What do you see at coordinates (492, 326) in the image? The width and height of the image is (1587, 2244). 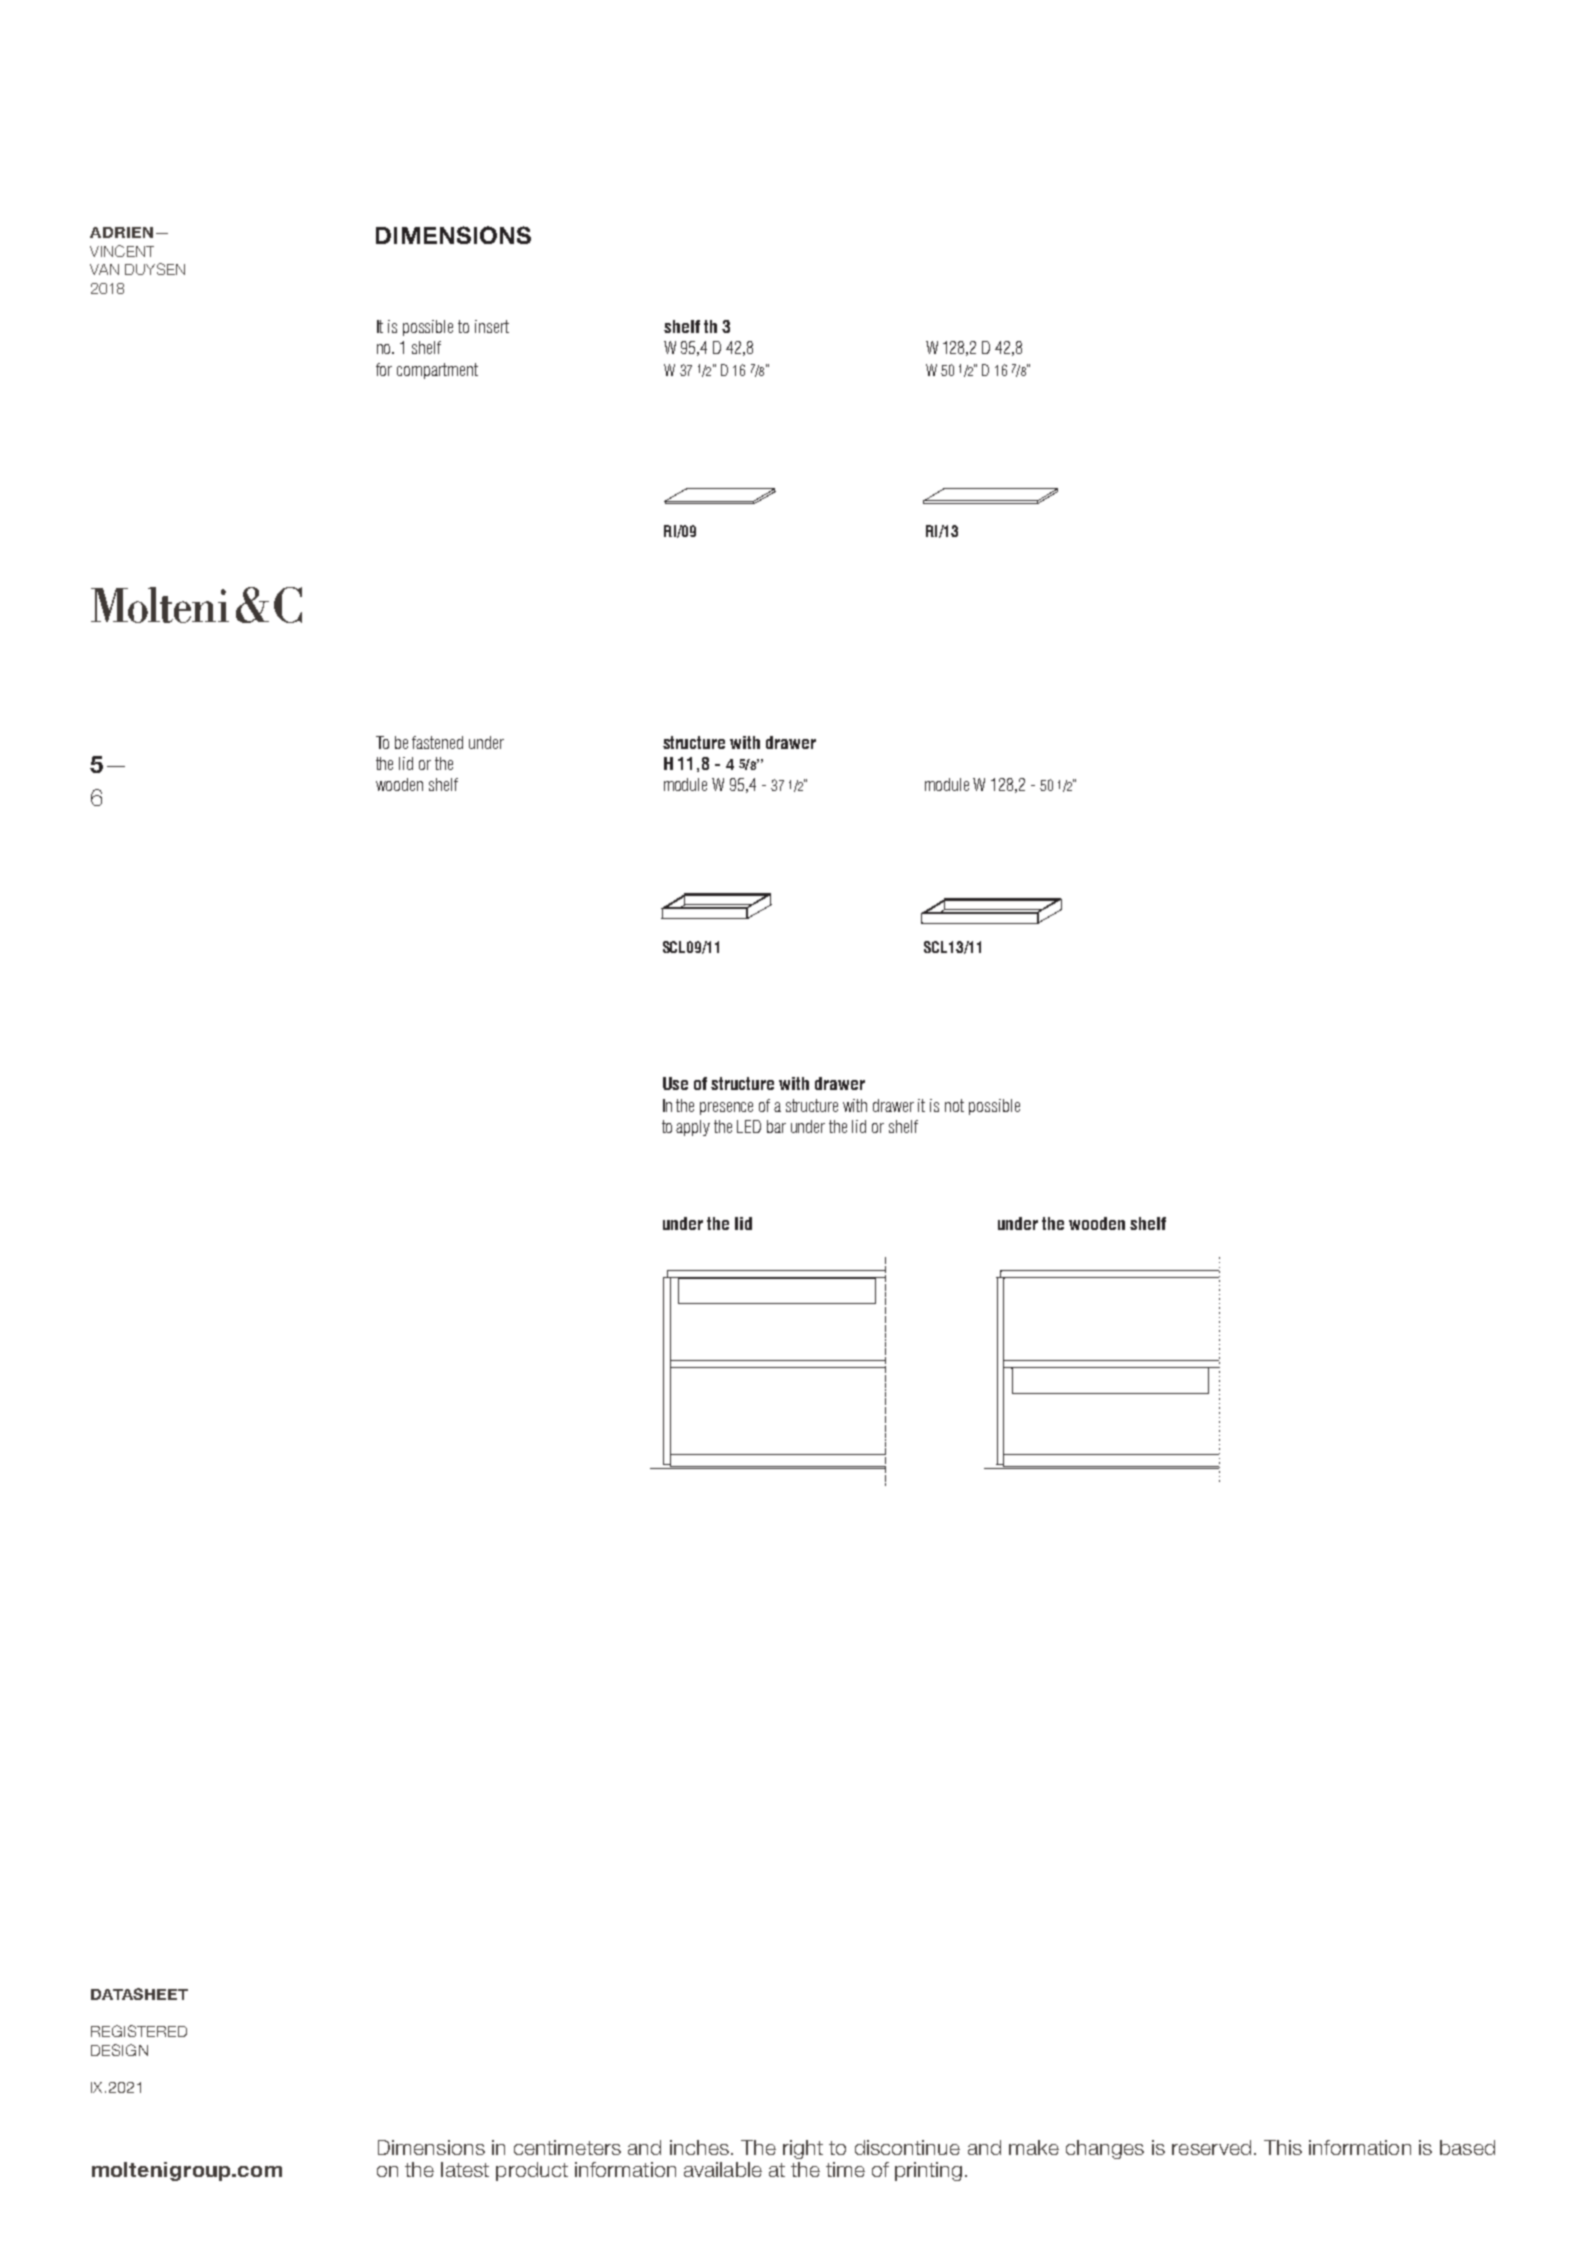 I see `insert` at bounding box center [492, 326].
